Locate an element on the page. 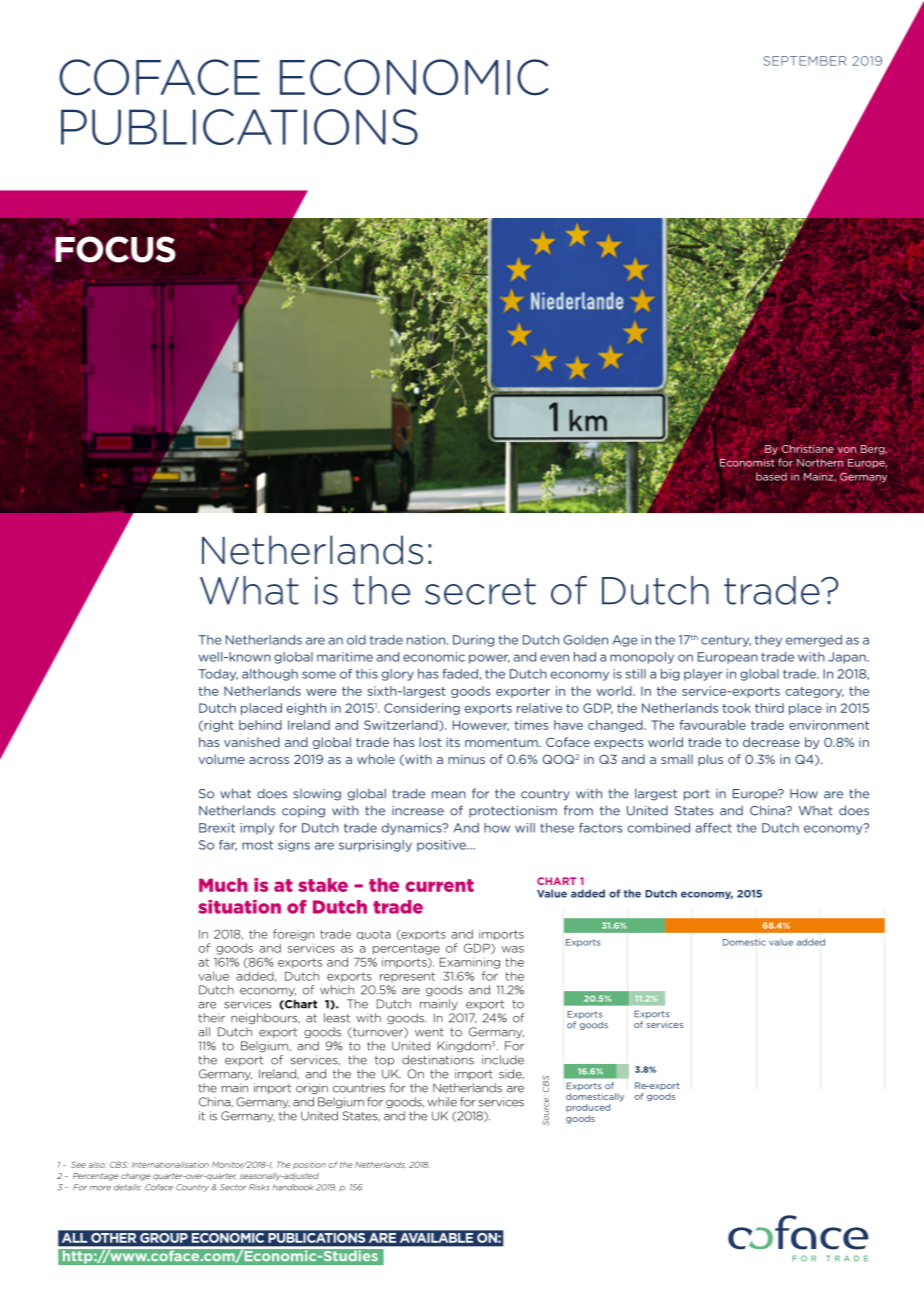 The image size is (924, 1308). details is located at coordinates (128, 1187).
